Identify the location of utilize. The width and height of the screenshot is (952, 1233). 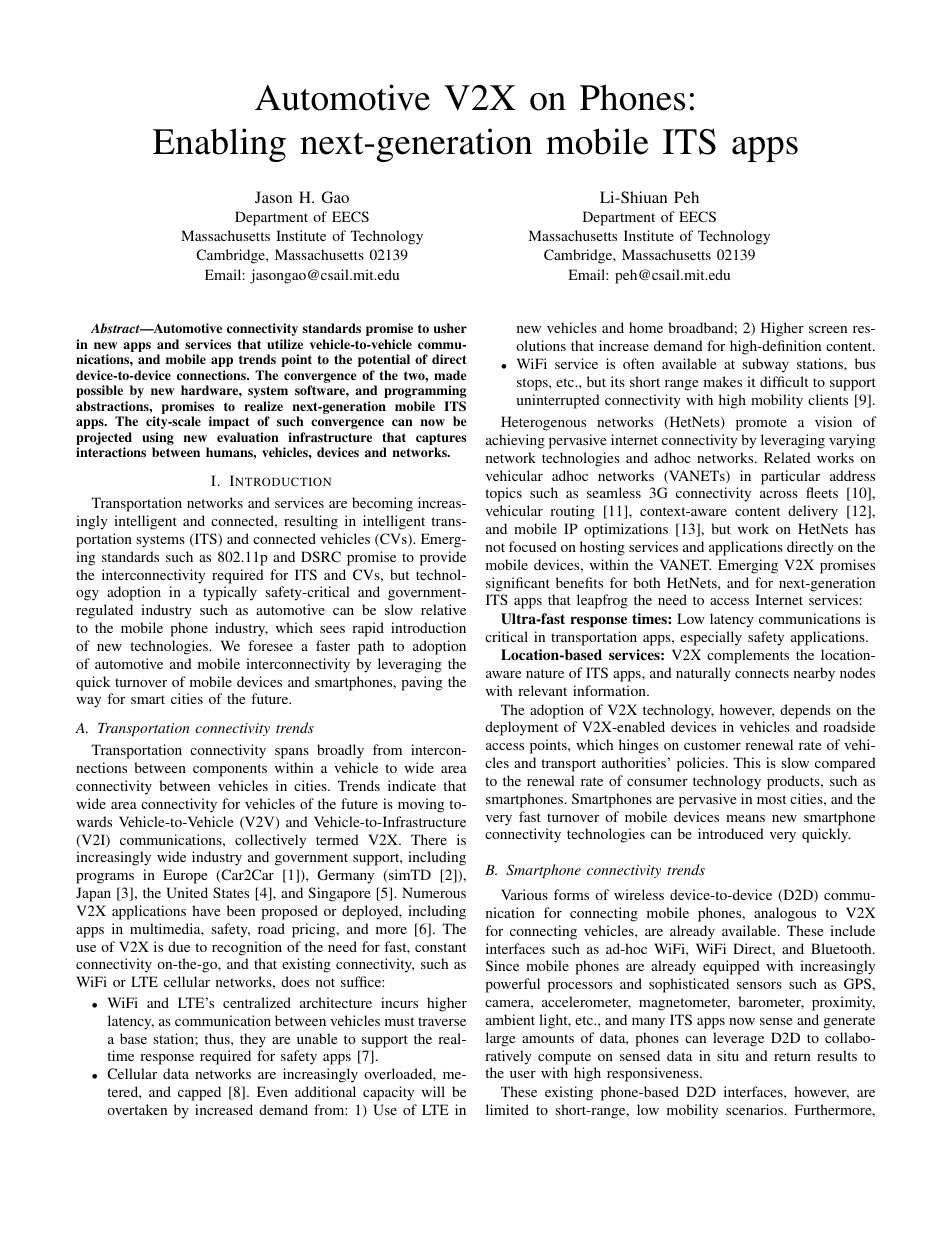
(285, 344).
